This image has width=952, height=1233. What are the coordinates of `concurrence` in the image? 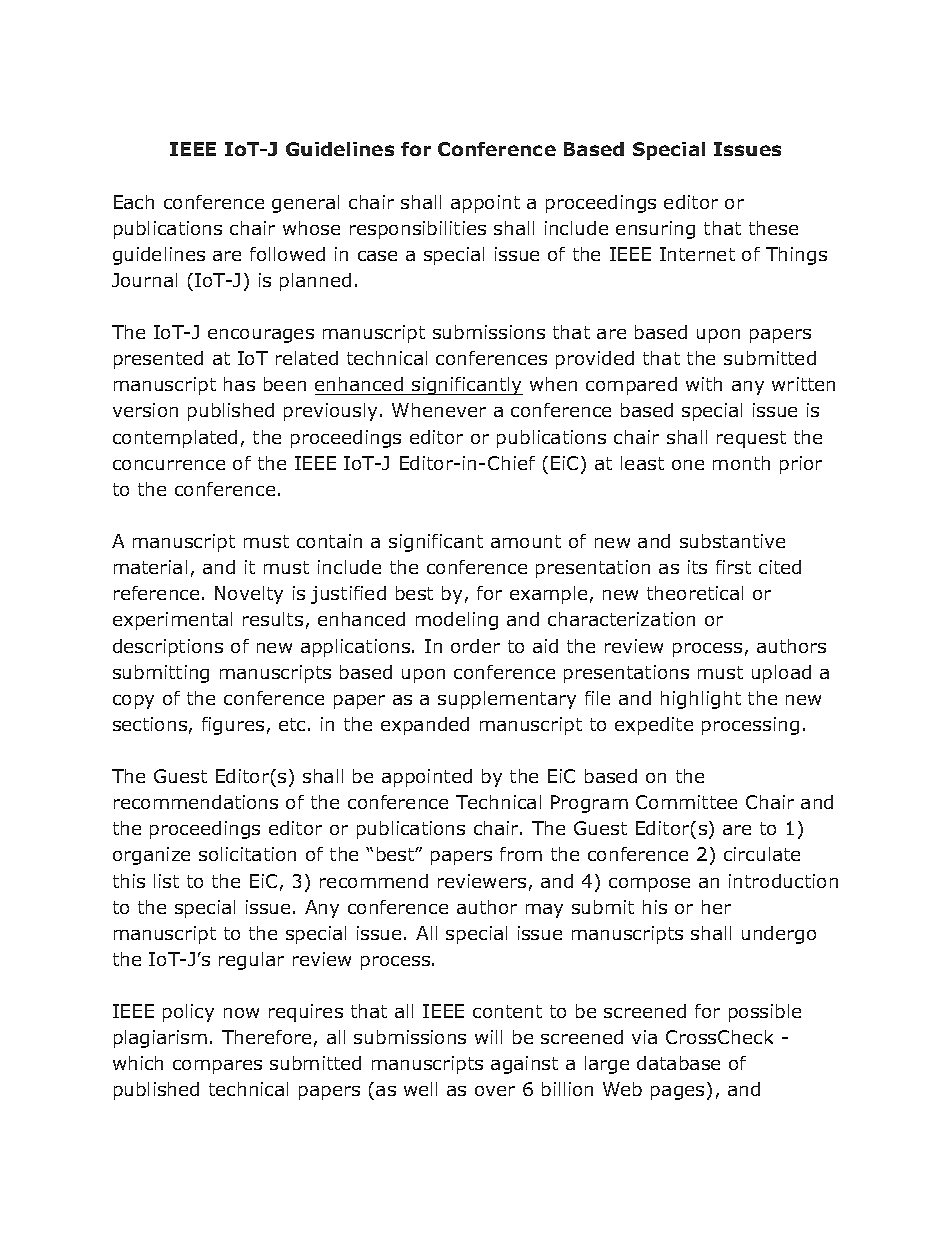 It's located at (169, 465).
